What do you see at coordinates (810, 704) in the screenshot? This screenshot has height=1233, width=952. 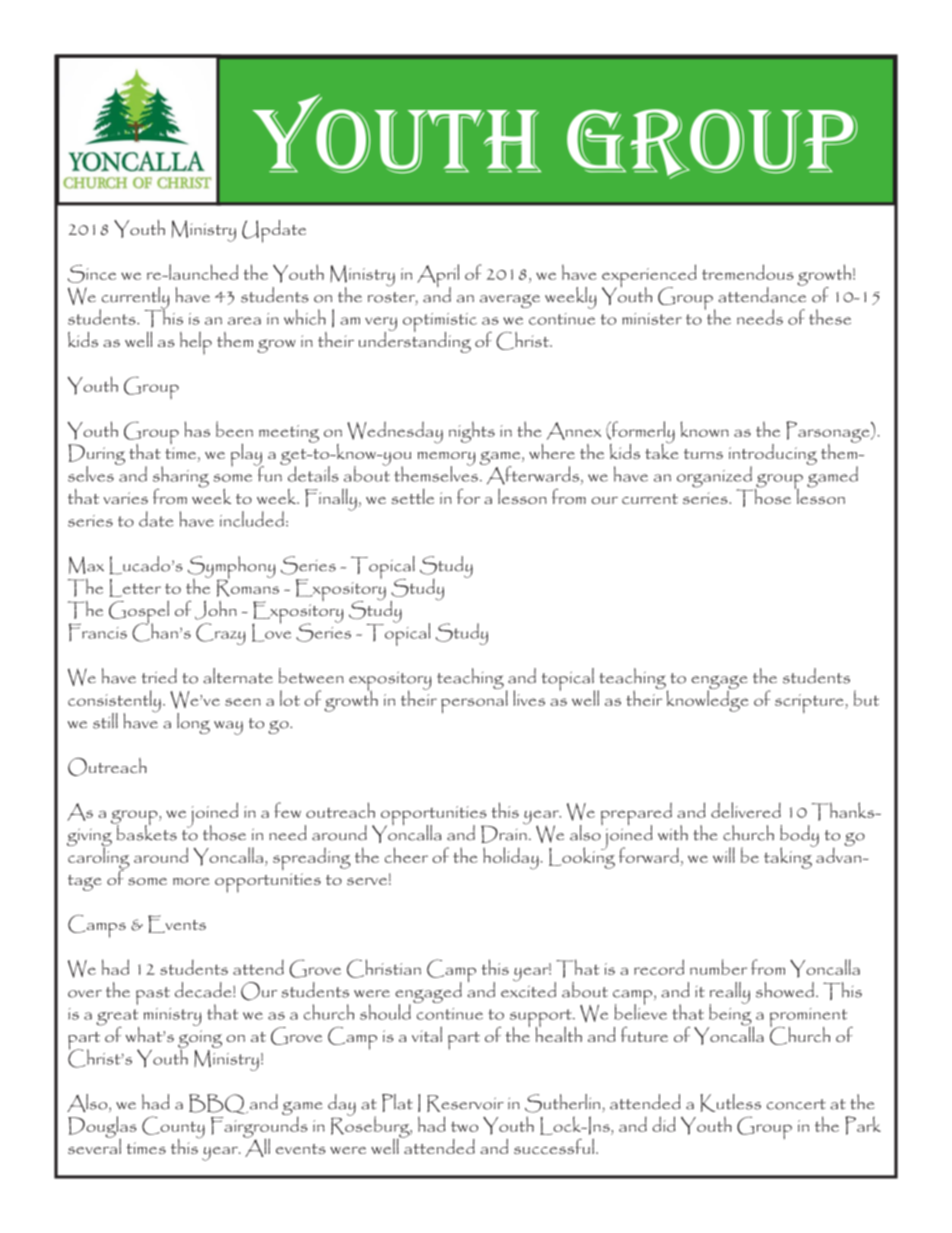 I see `scripture` at bounding box center [810, 704].
